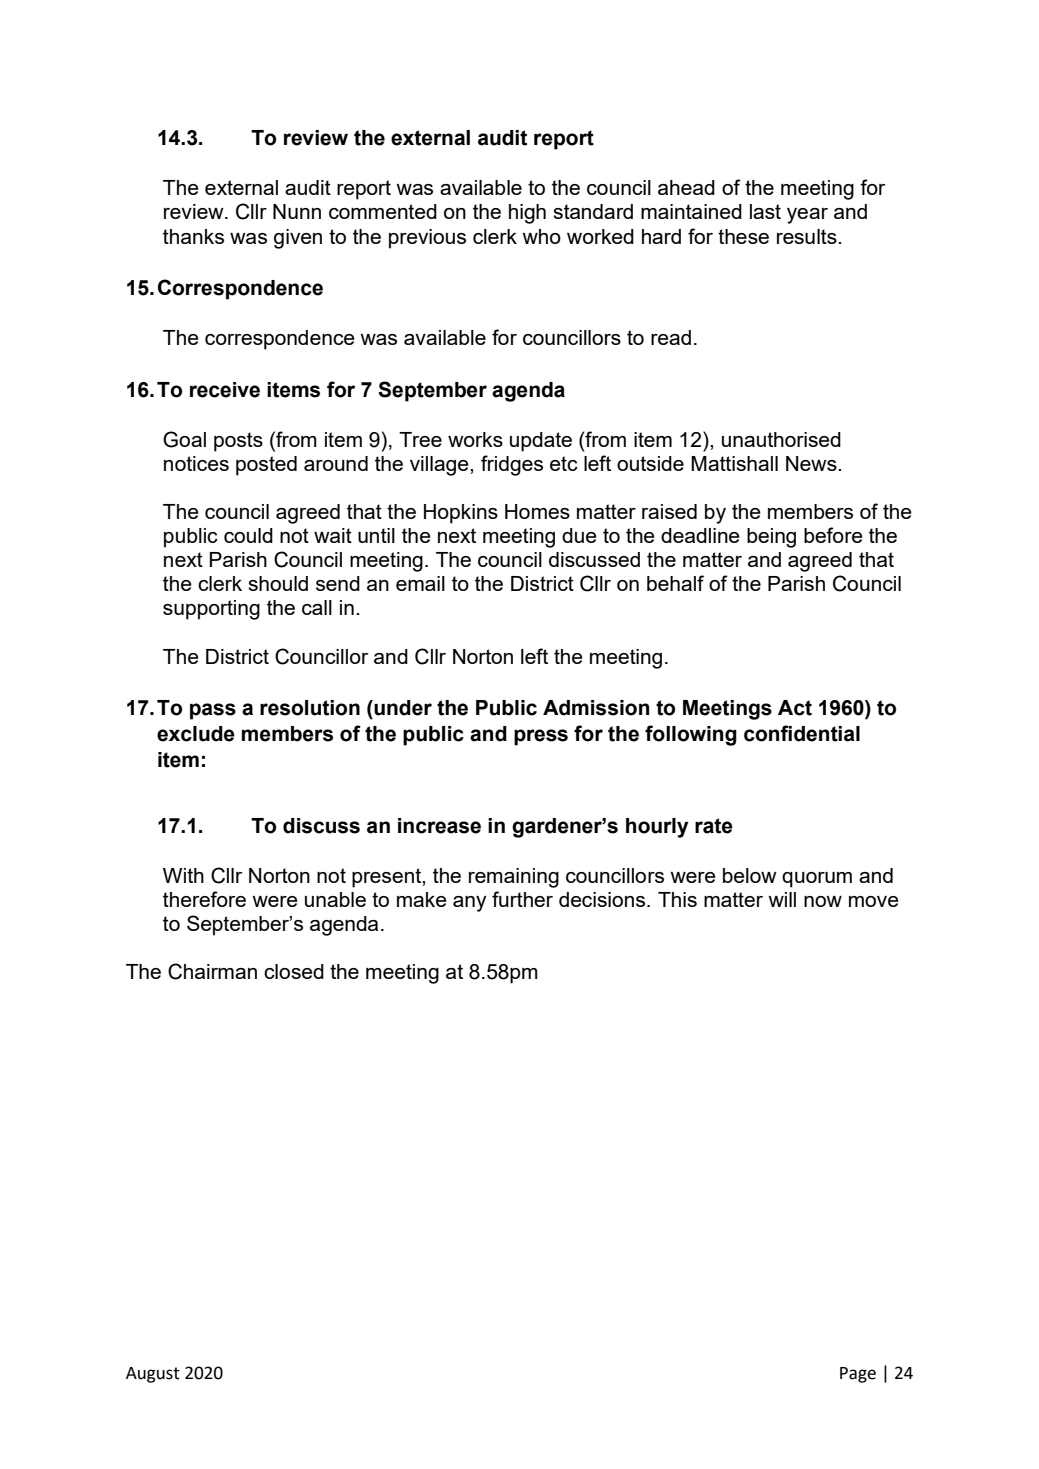 The image size is (1039, 1469). What do you see at coordinates (193, 236) in the screenshot?
I see `thanks` at bounding box center [193, 236].
